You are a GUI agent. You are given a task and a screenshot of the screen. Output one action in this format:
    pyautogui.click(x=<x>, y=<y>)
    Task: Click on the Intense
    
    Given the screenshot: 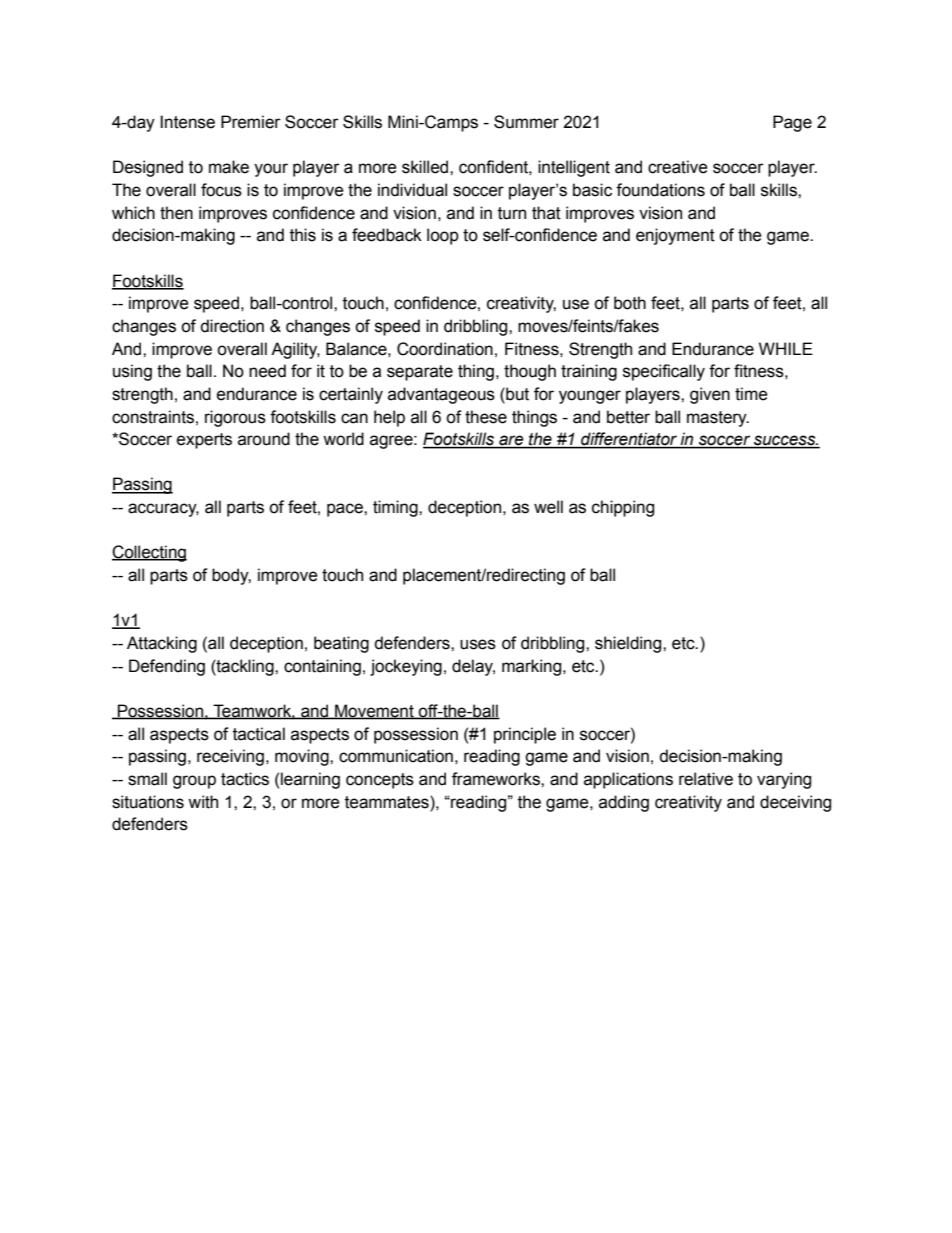 What is the action you would take?
    pyautogui.click(x=187, y=122)
